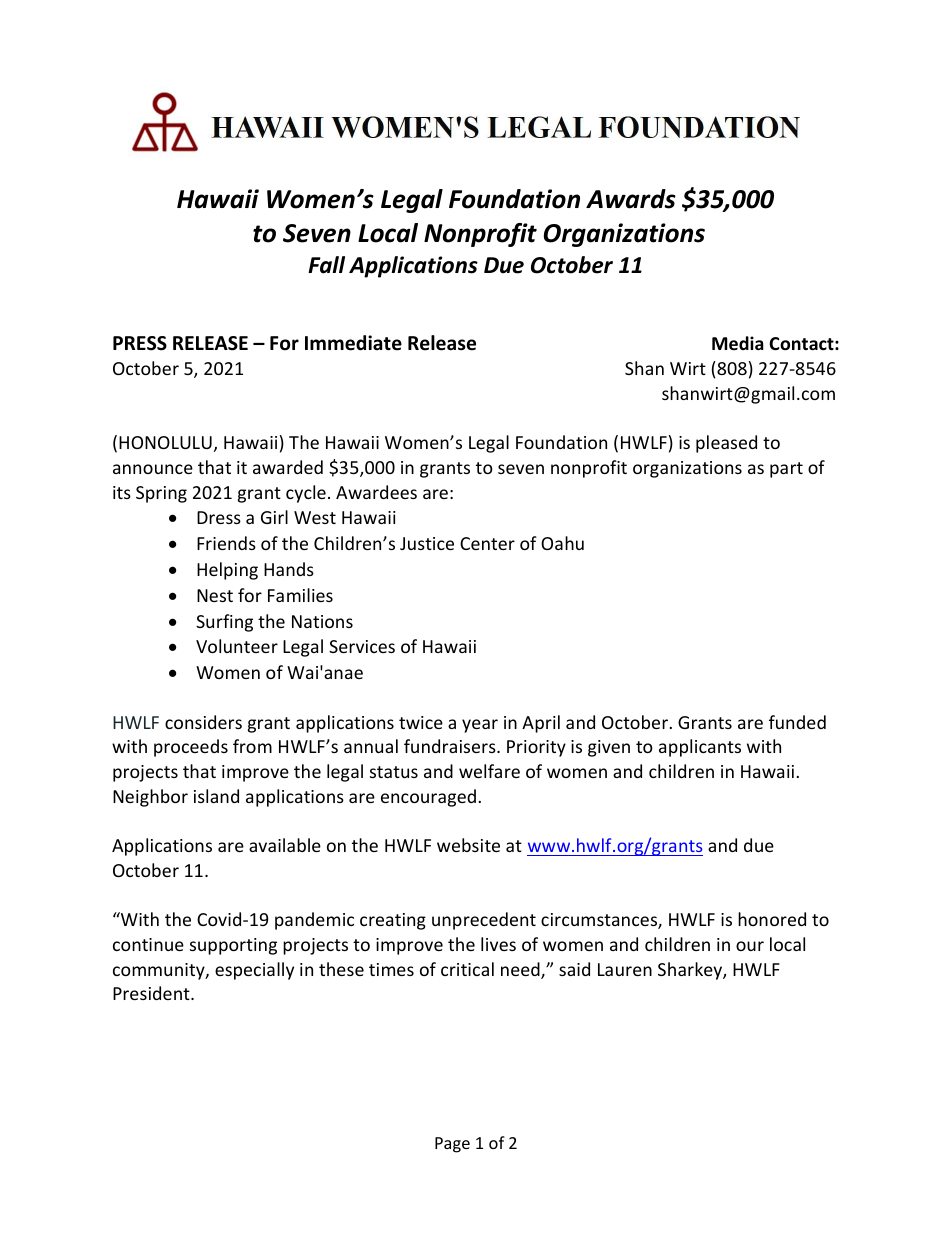 The height and width of the screenshot is (1233, 952). What do you see at coordinates (797, 722) in the screenshot?
I see `funded` at bounding box center [797, 722].
